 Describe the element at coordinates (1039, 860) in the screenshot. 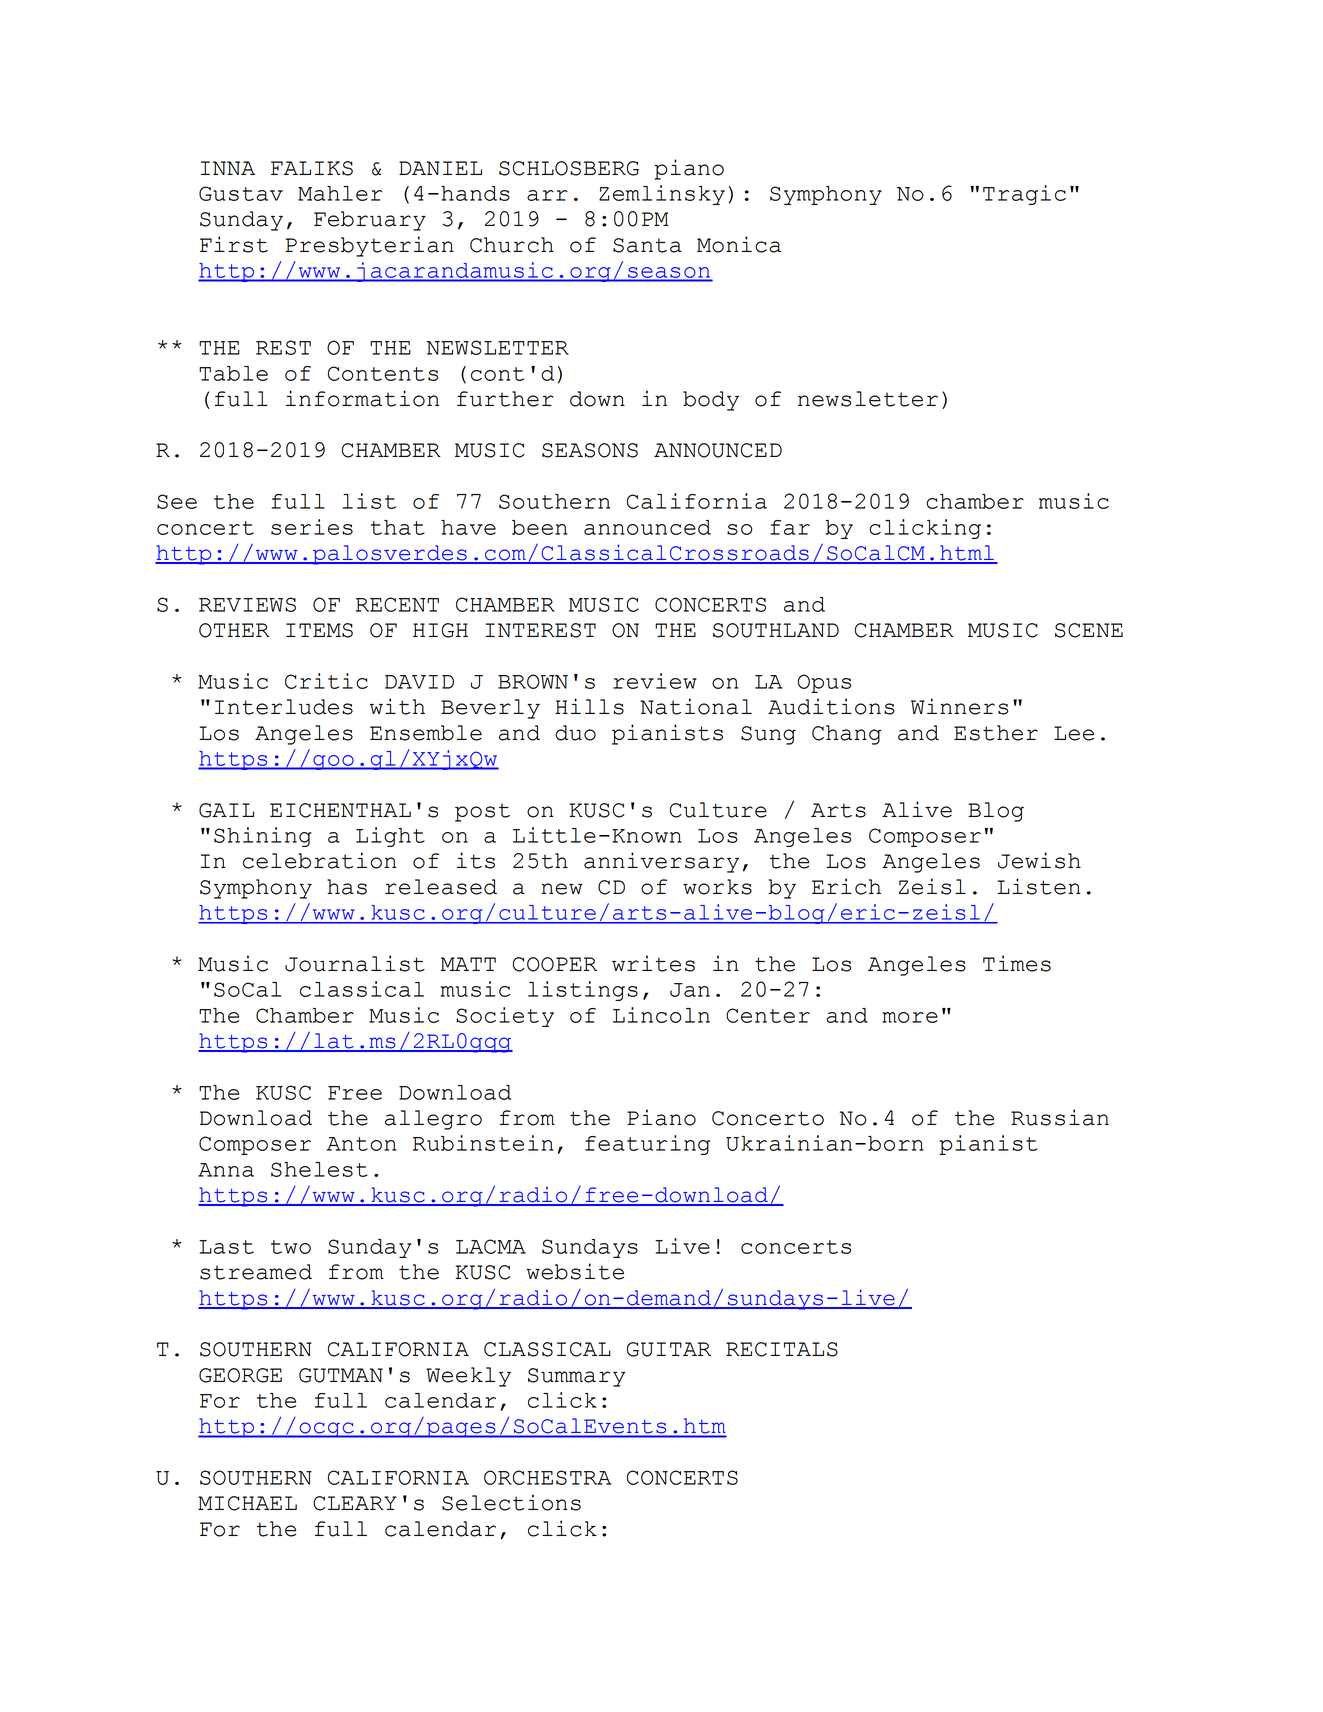

I see `Jewish` at that location.
